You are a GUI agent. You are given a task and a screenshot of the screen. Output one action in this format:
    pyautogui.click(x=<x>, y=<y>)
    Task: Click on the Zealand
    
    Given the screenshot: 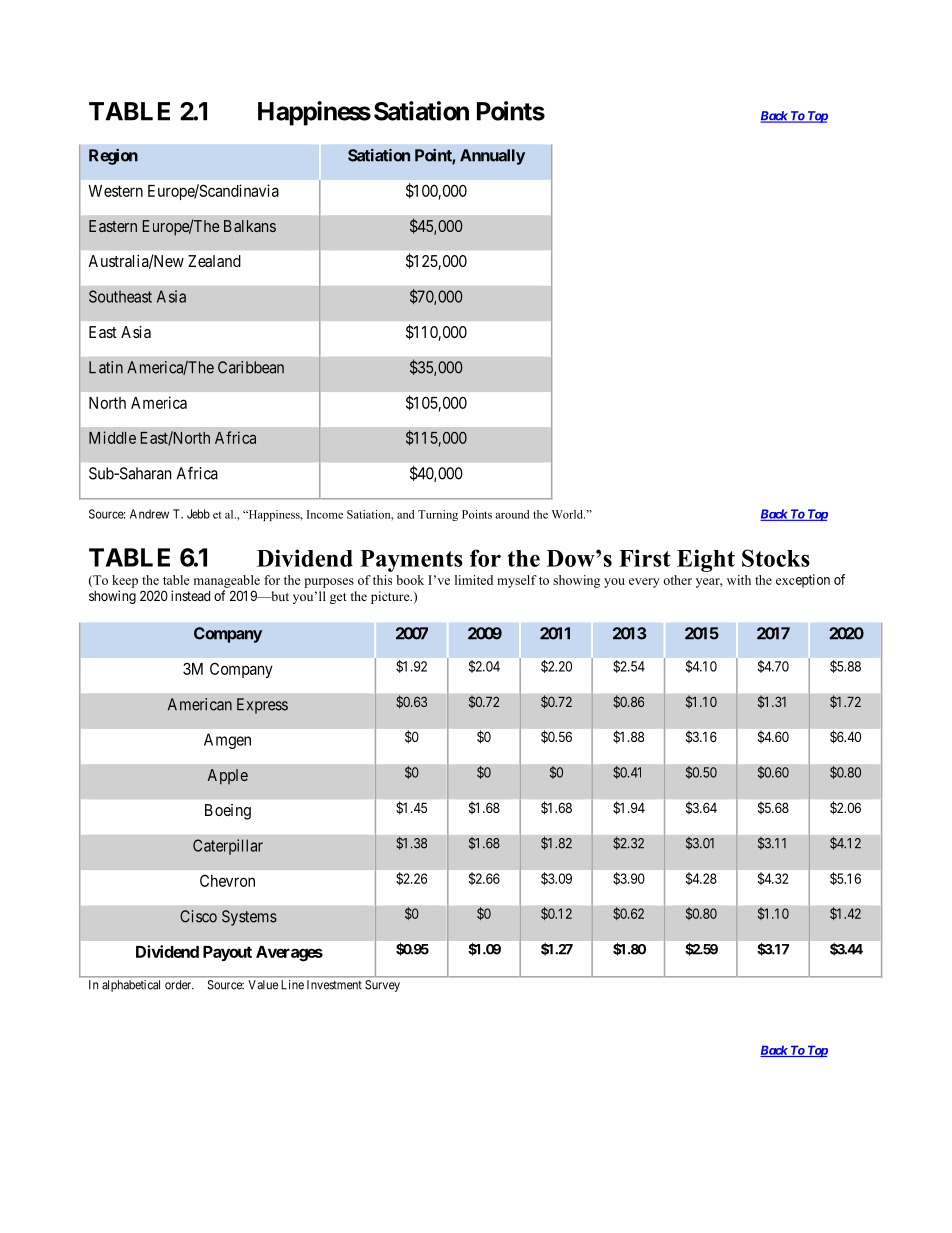 What is the action you would take?
    pyautogui.click(x=214, y=261)
